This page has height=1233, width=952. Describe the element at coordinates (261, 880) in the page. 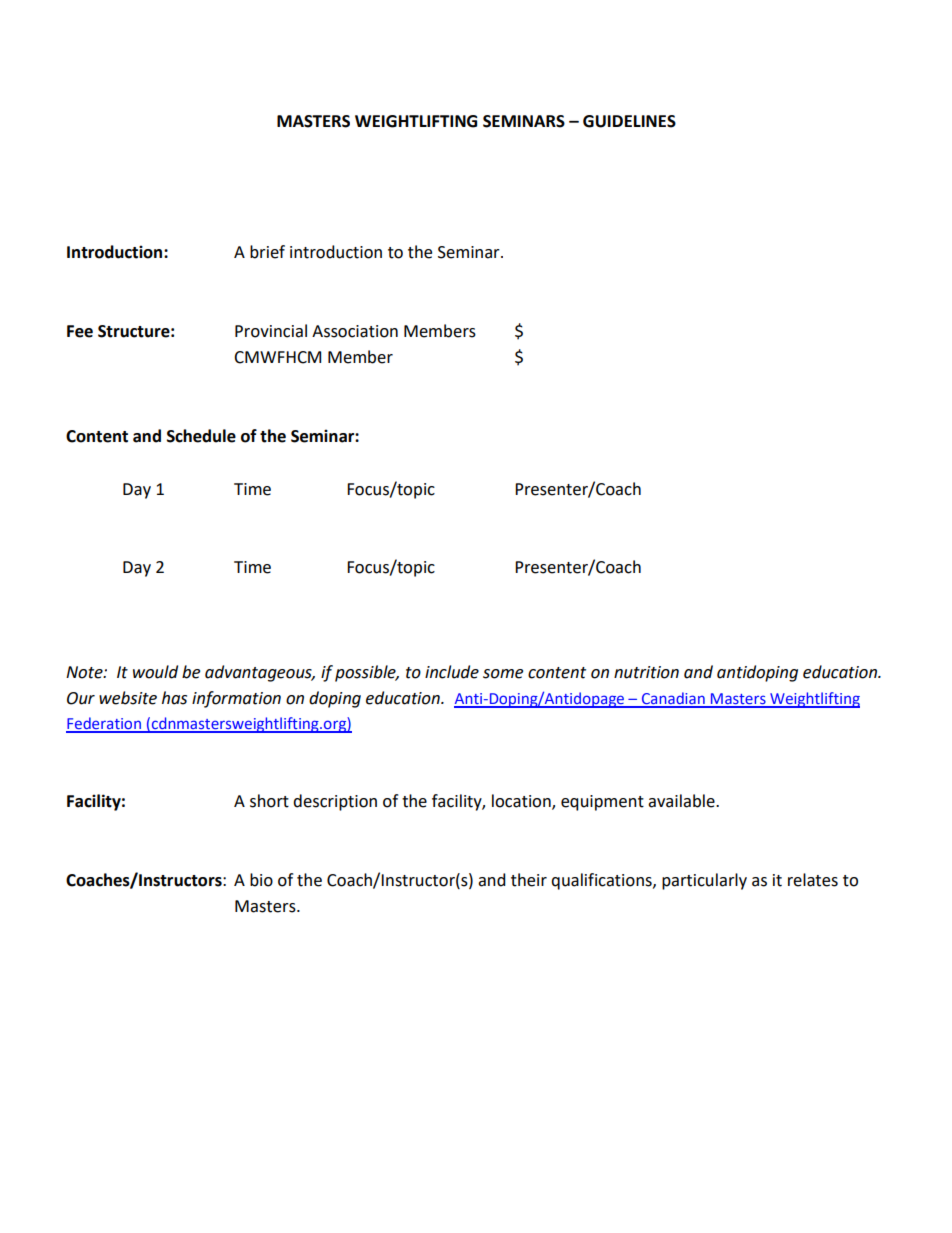

I see `bio` at that location.
